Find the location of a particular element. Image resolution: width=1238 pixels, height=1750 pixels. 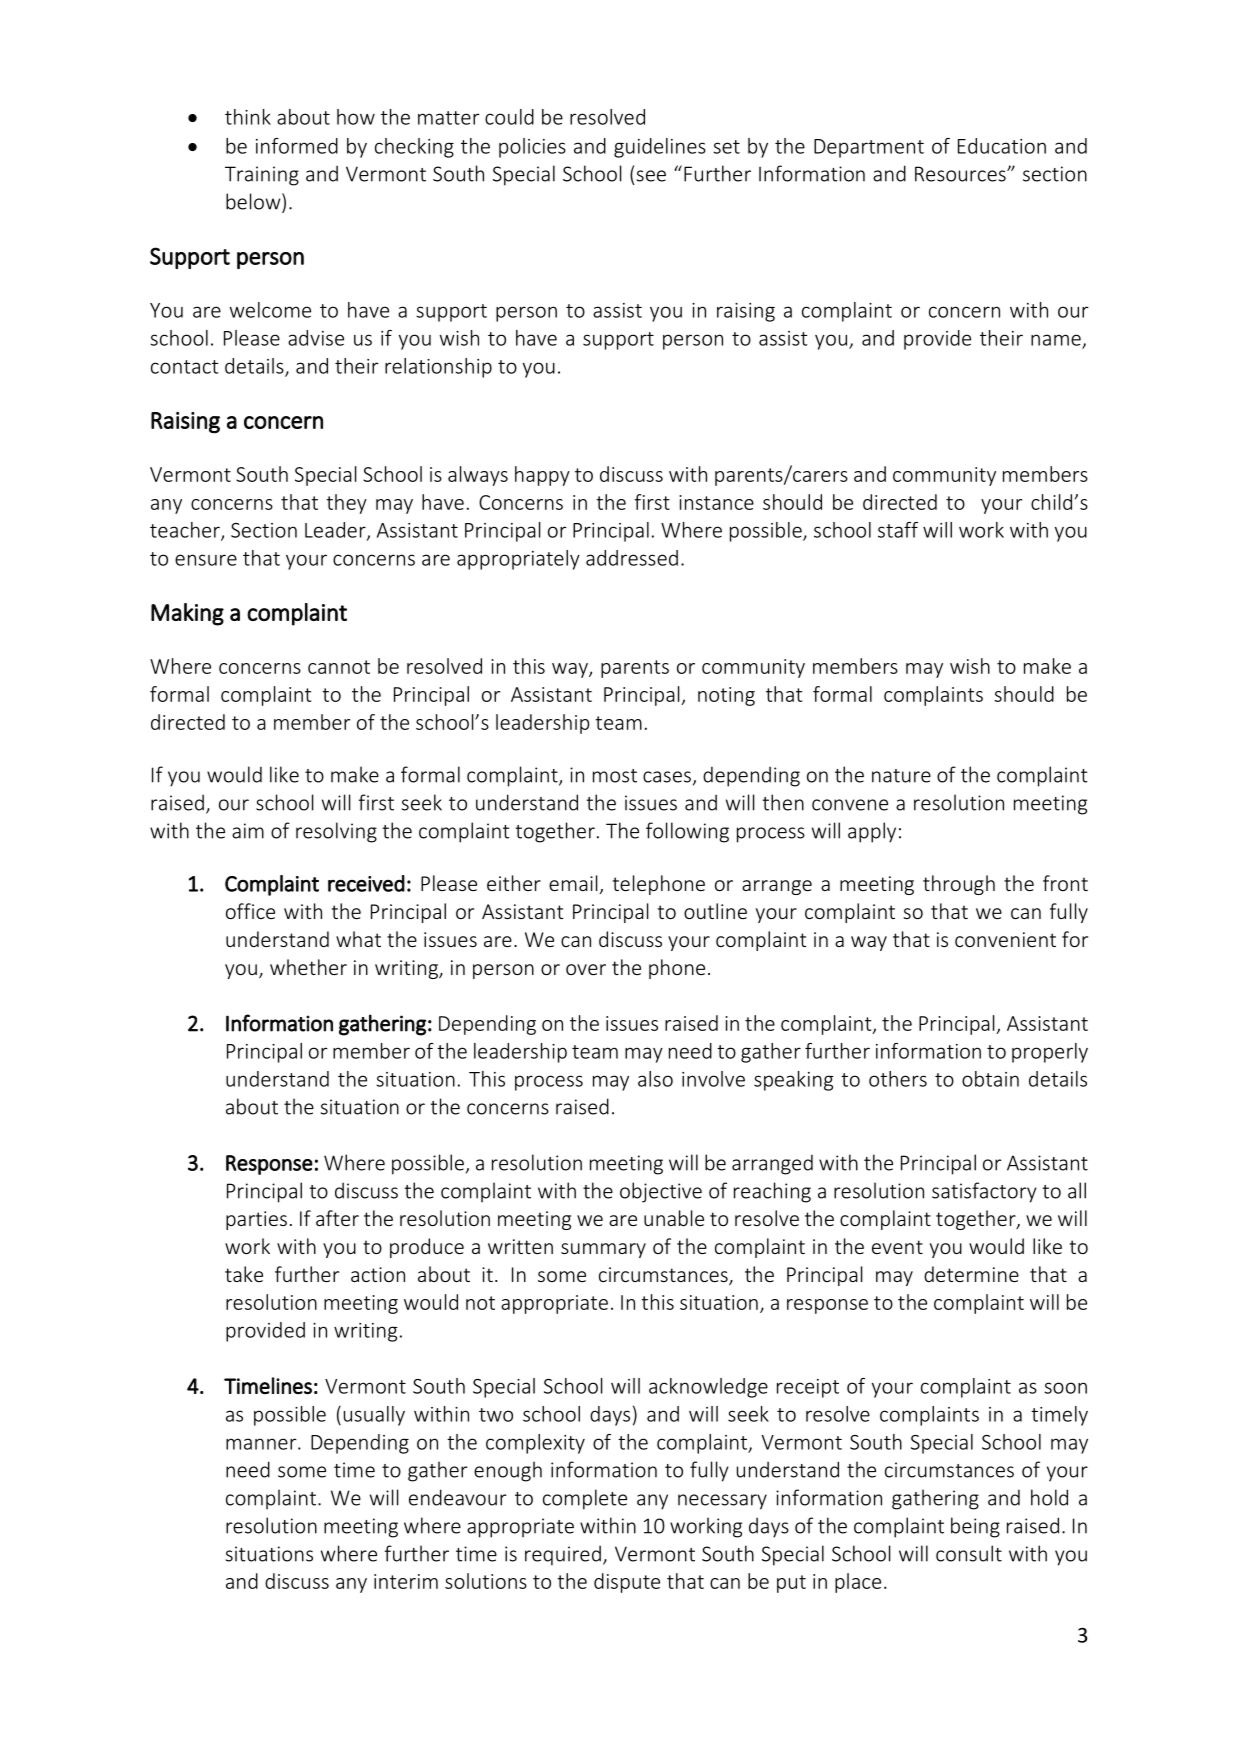

objective is located at coordinates (661, 1192).
